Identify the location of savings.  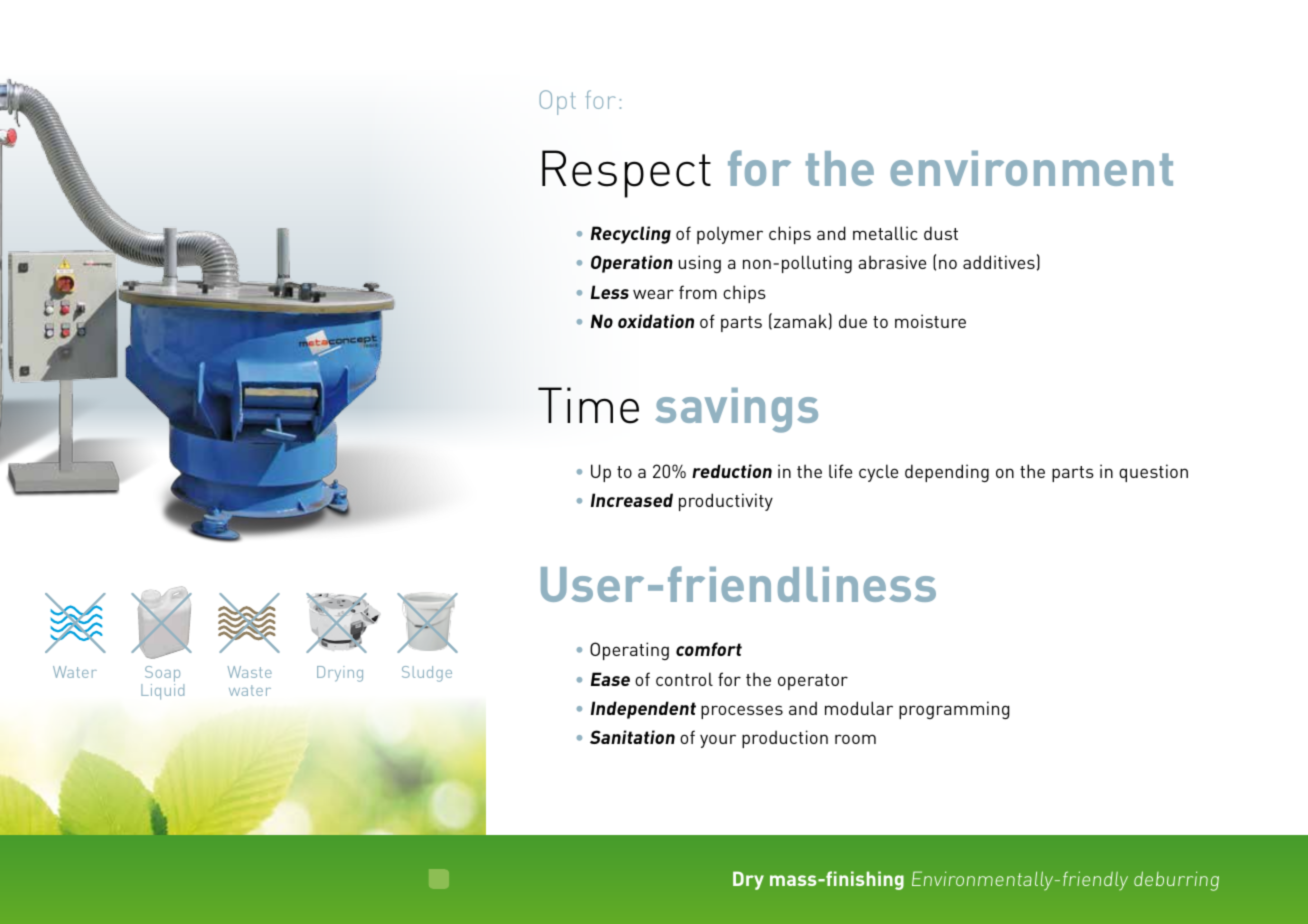
(736, 410).
